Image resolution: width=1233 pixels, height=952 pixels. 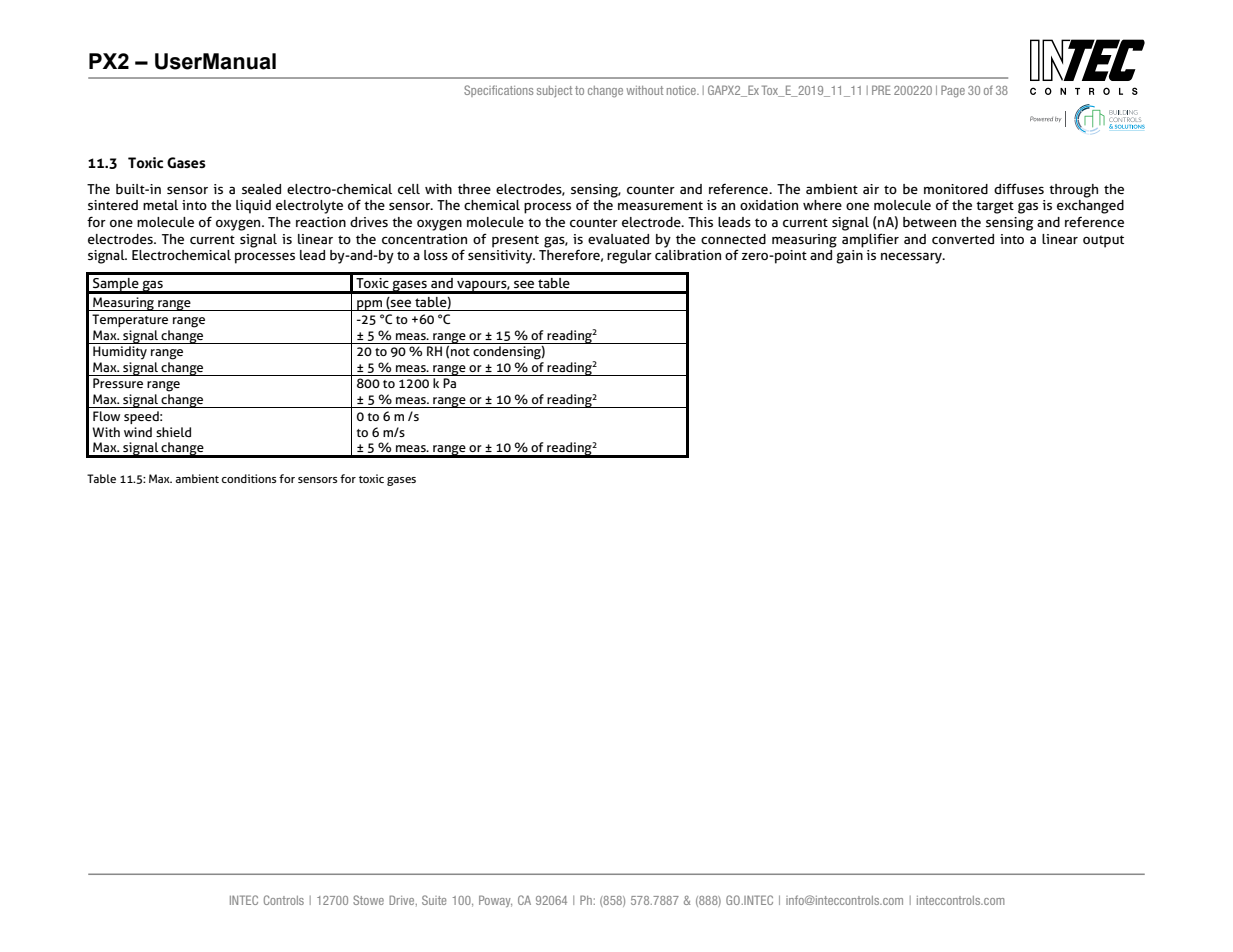 What do you see at coordinates (912, 258) in the screenshot?
I see `necessary` at bounding box center [912, 258].
